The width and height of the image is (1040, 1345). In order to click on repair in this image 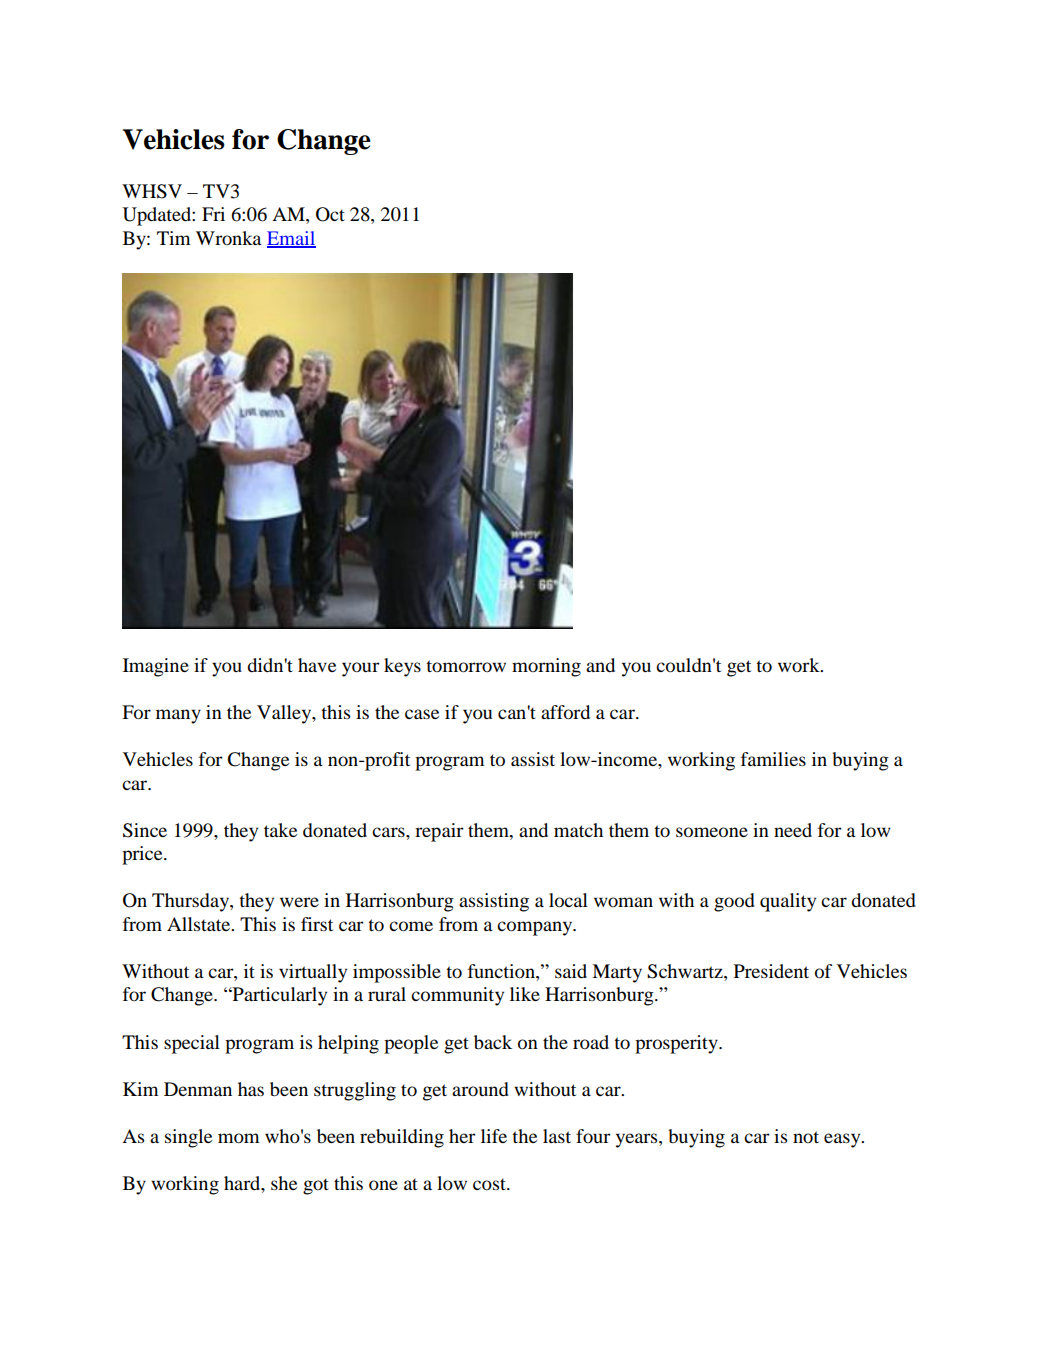, I will do `click(439, 832)`.
